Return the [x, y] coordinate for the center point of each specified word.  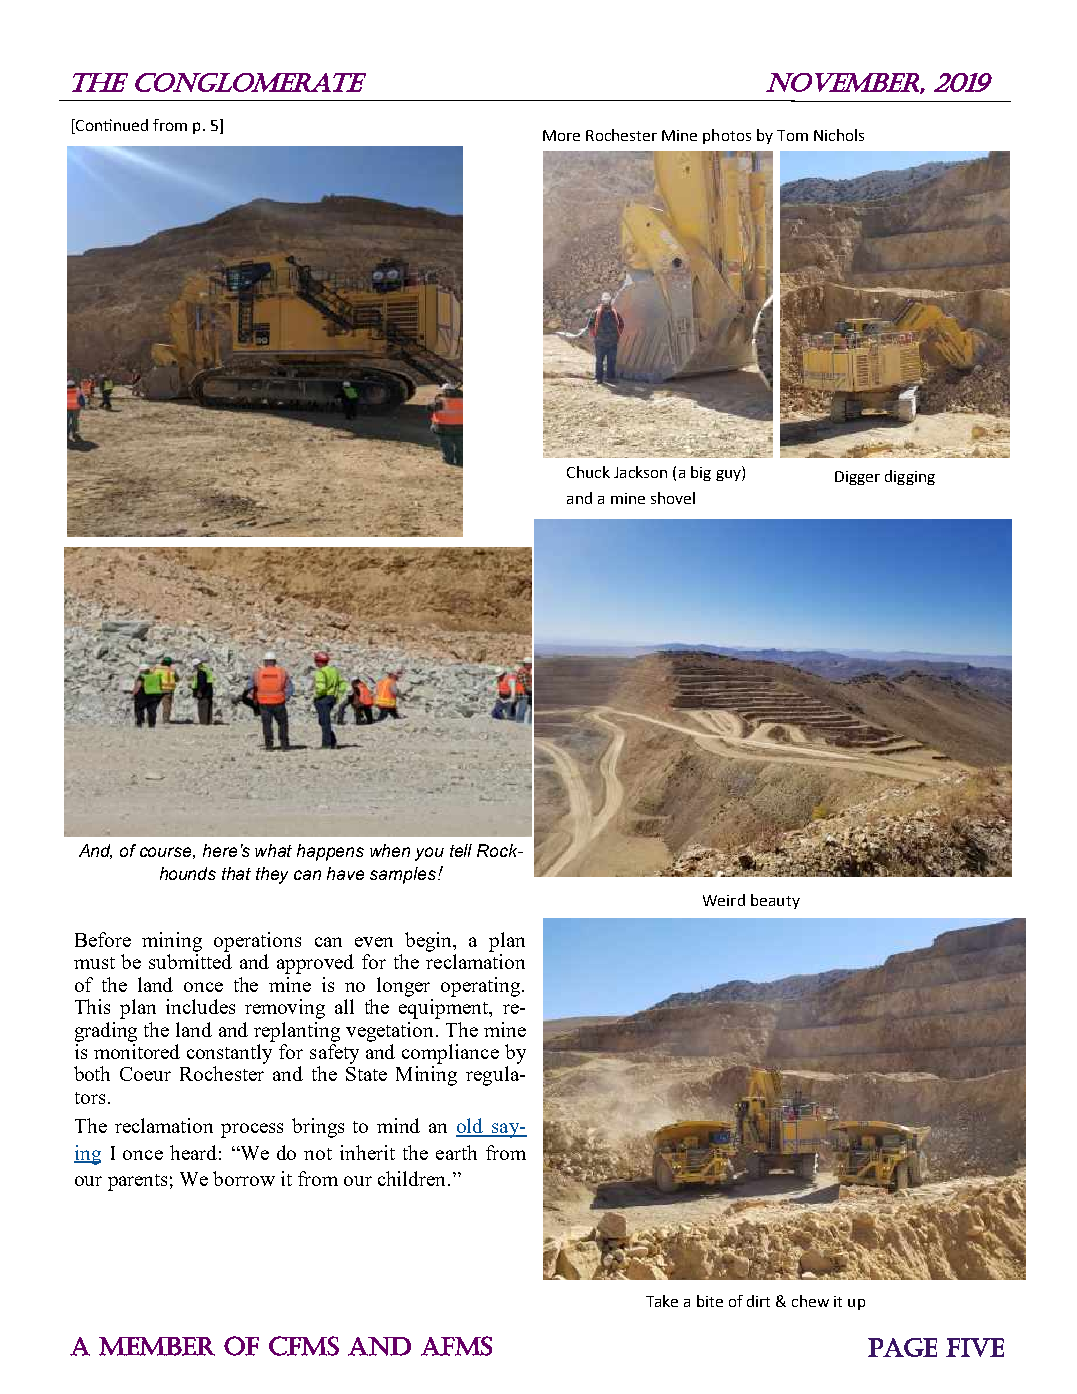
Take [662, 1301]
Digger [857, 478]
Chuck [588, 472]
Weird [724, 900]
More [561, 135]
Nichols [839, 135]
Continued [111, 126]
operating [482, 987]
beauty [775, 901]
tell [461, 850]
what [273, 850]
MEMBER [157, 1346]
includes [200, 1006]
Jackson [640, 472]
